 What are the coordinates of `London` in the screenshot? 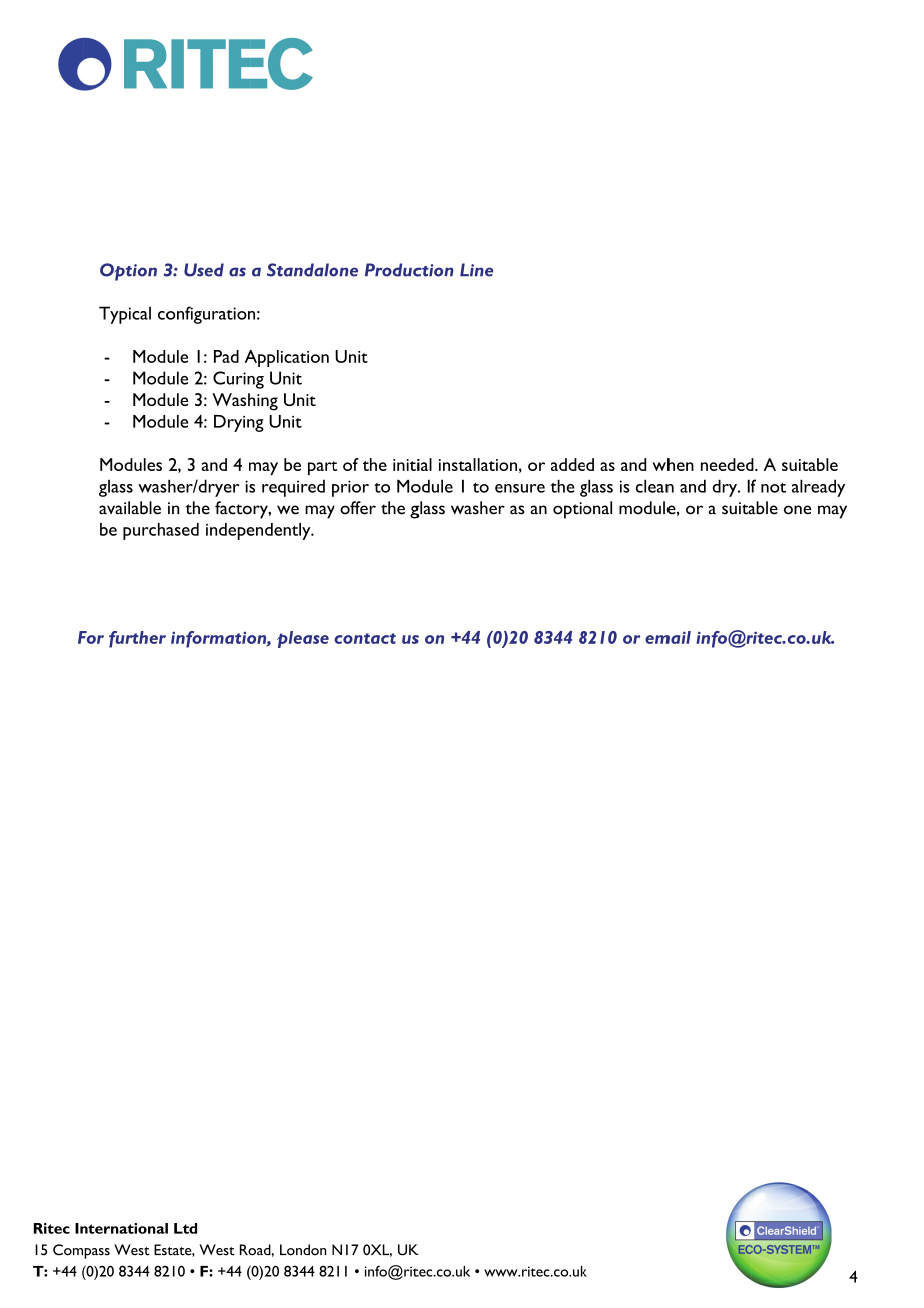 It's located at (303, 1250).
